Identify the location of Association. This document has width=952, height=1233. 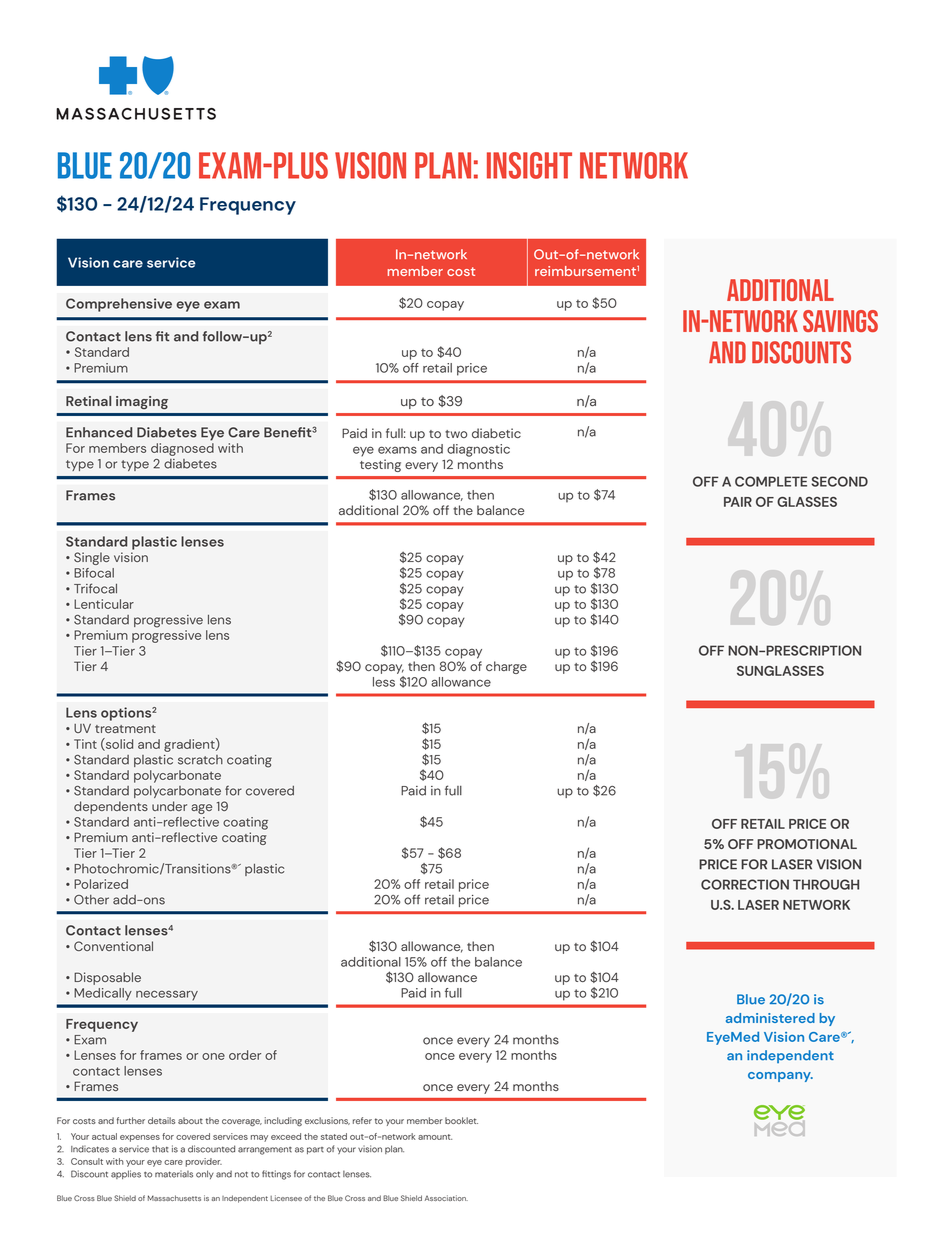
(446, 1198).
